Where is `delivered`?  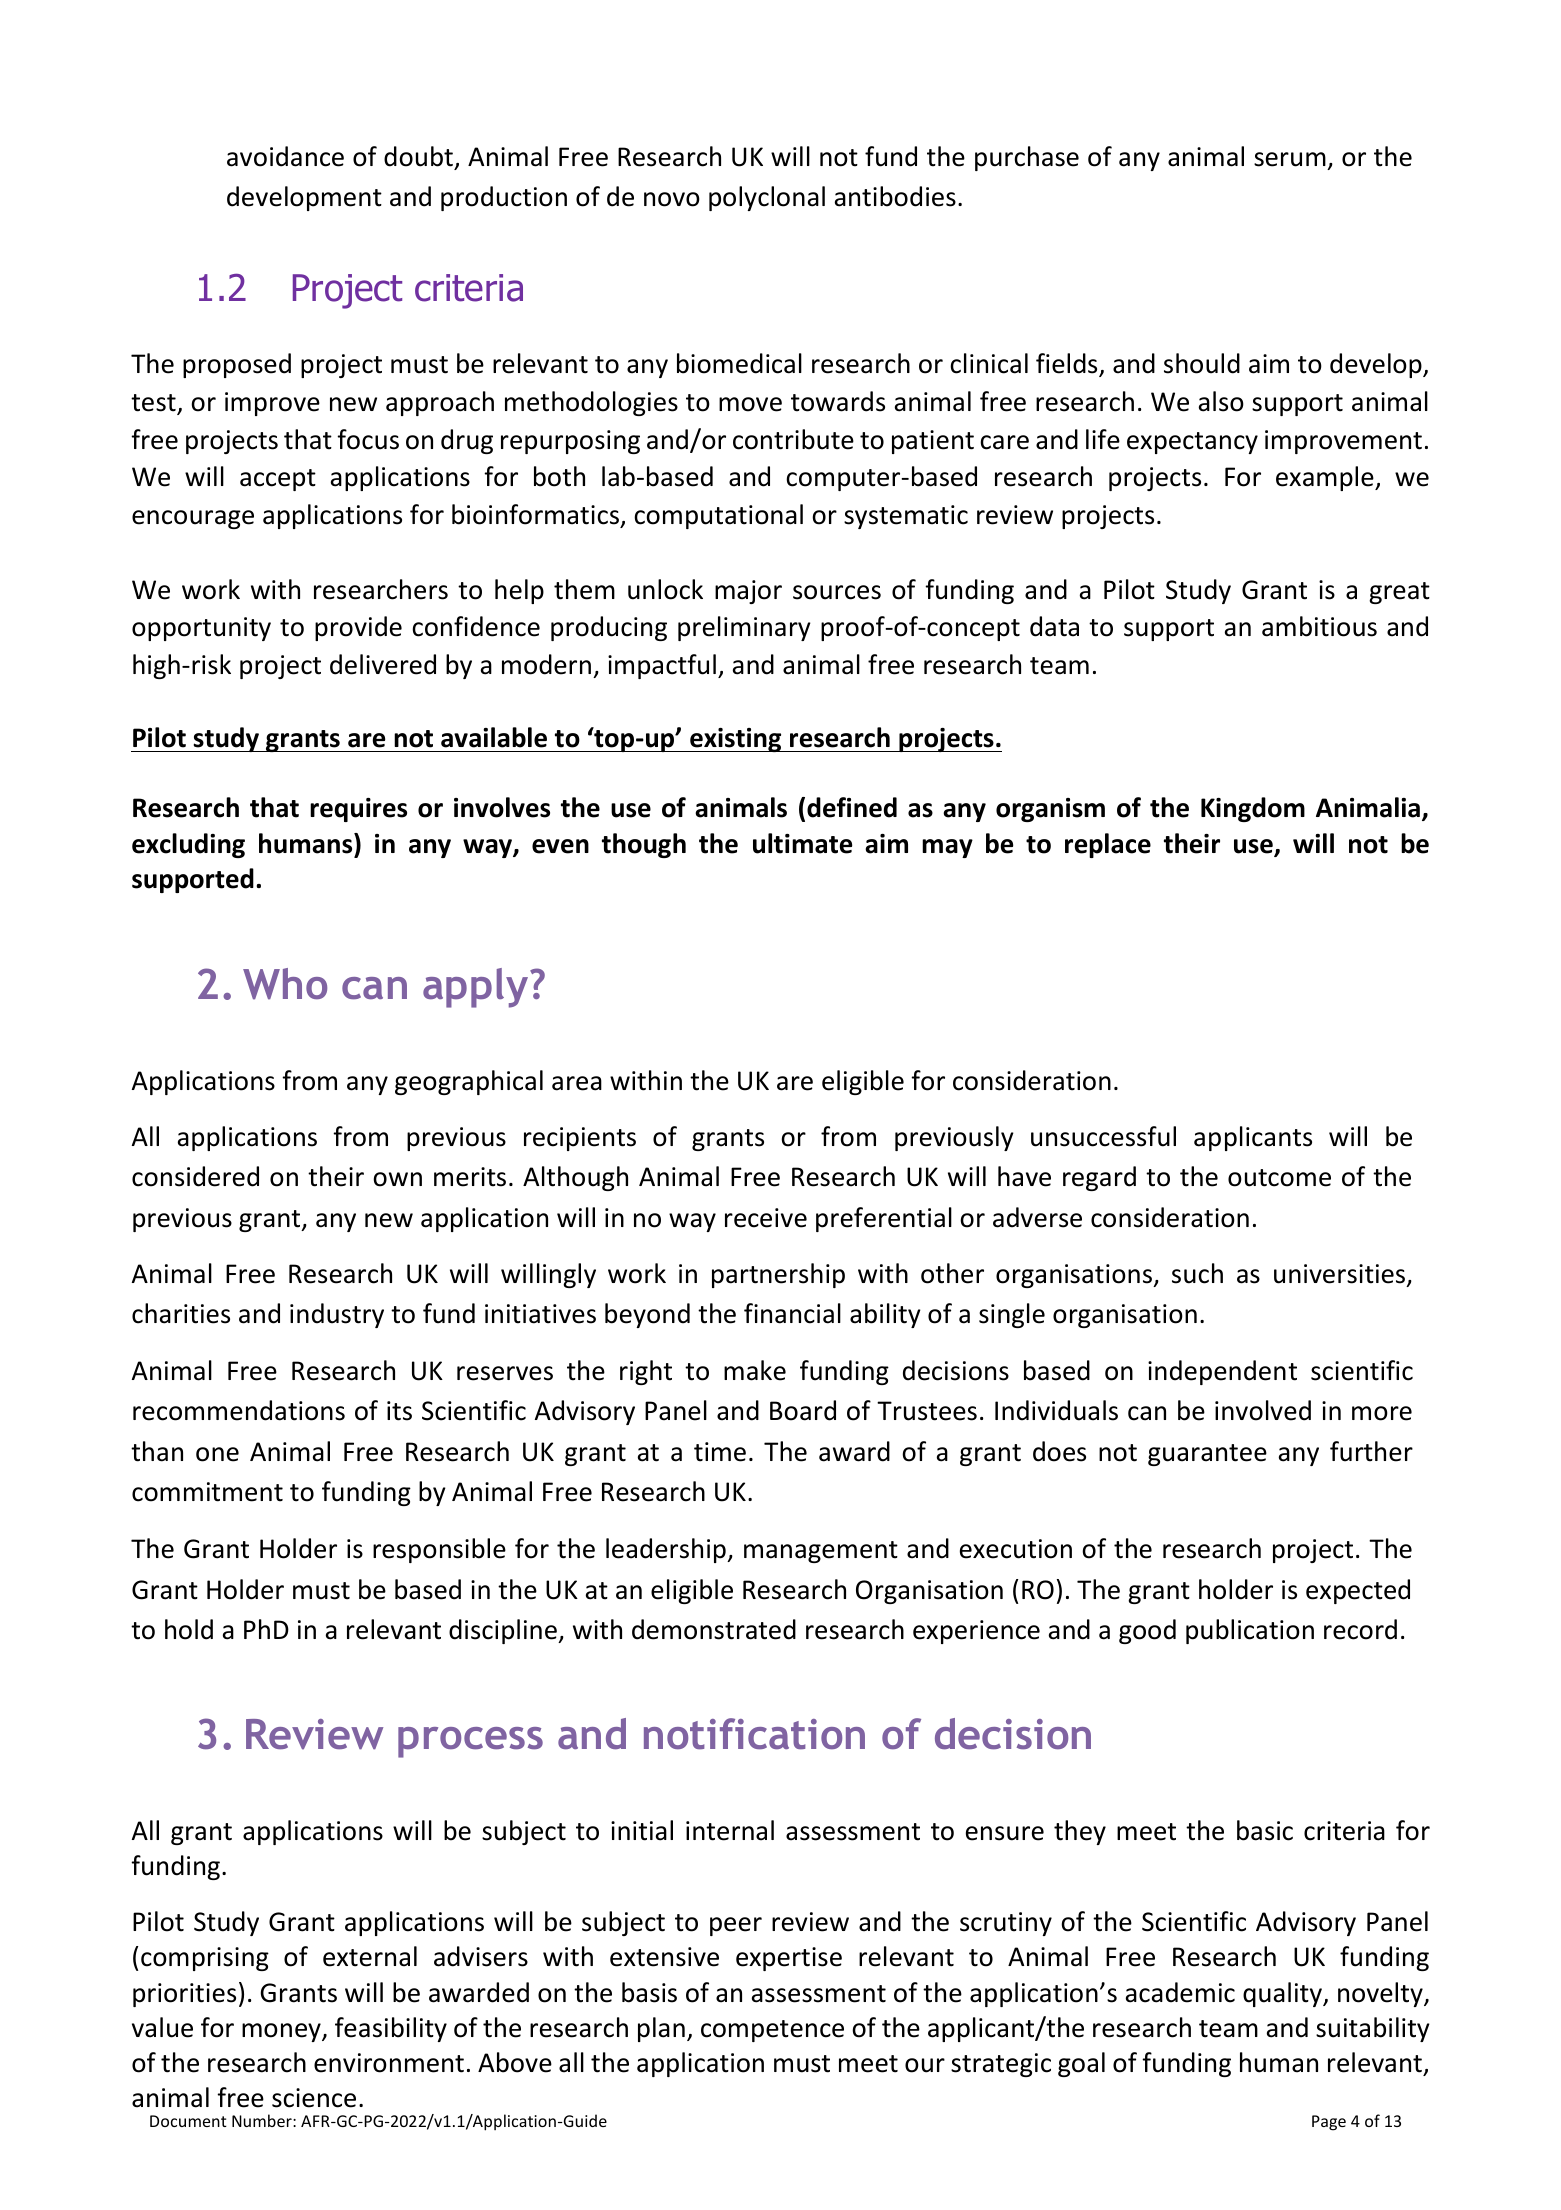 delivered is located at coordinates (383, 664).
